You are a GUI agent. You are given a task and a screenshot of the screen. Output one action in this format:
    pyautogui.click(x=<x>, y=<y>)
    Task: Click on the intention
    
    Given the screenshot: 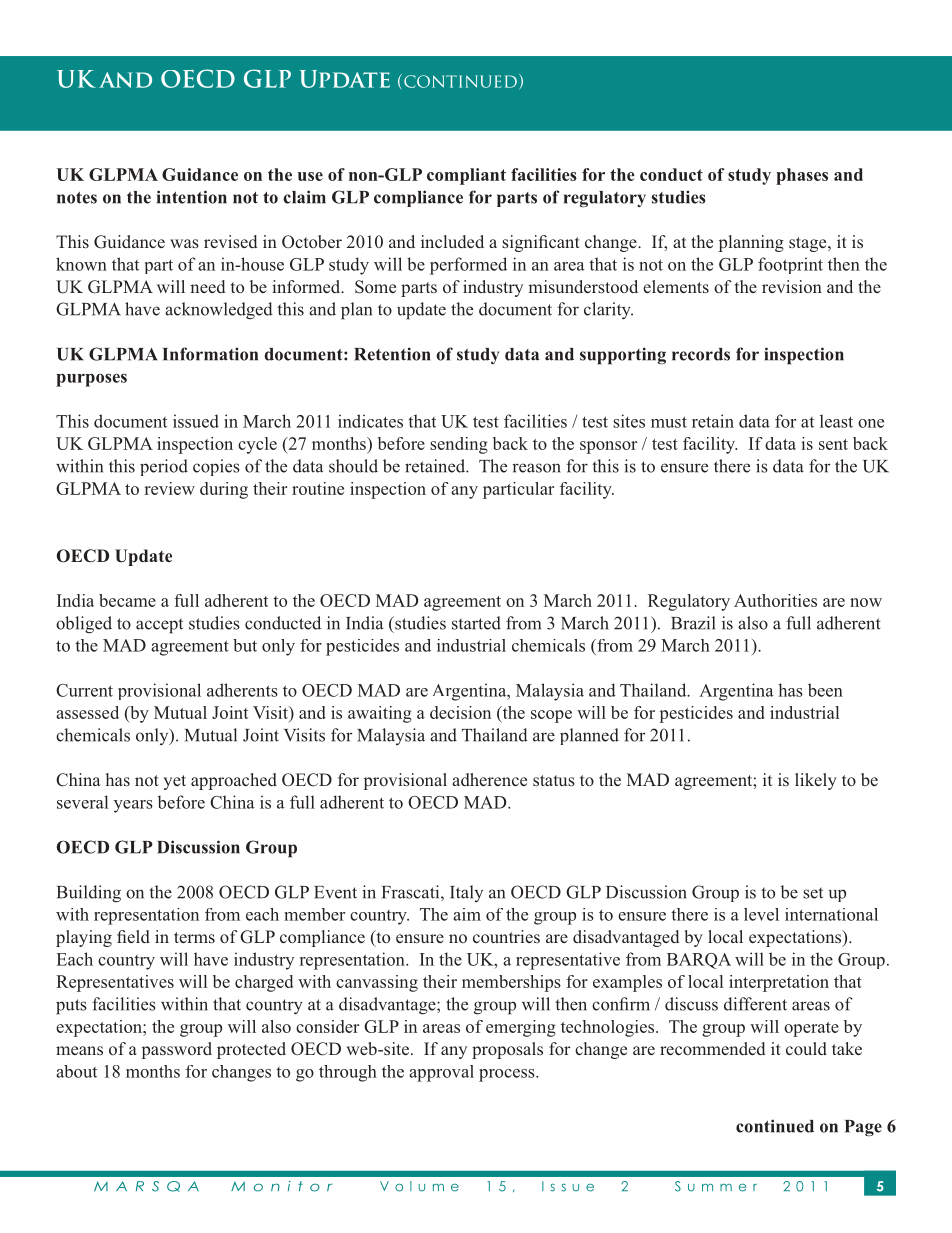 What is the action you would take?
    pyautogui.click(x=192, y=197)
